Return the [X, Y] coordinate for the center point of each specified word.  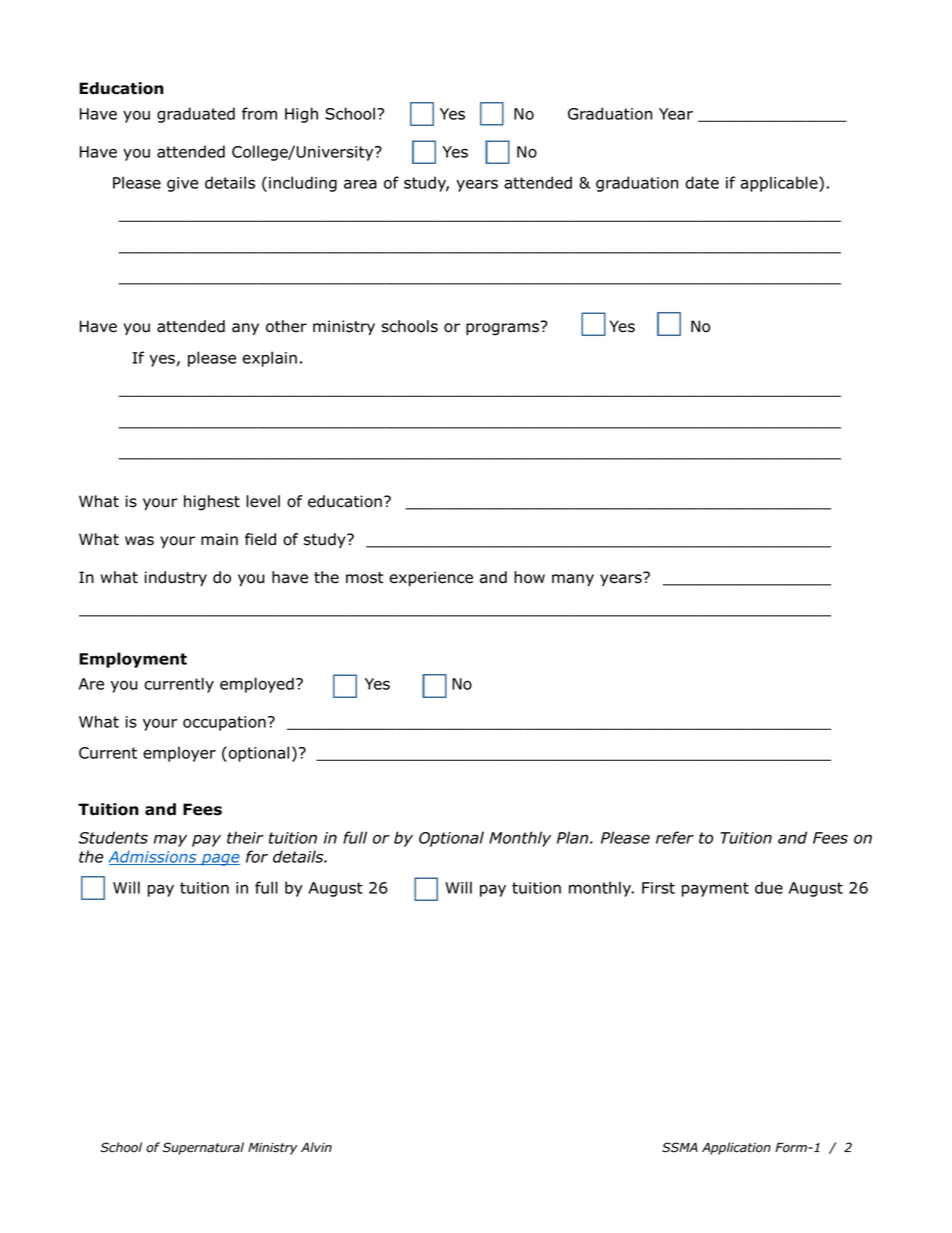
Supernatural [203, 1148]
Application [736, 1148]
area [360, 184]
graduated [196, 115]
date [702, 182]
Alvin [316, 1147]
